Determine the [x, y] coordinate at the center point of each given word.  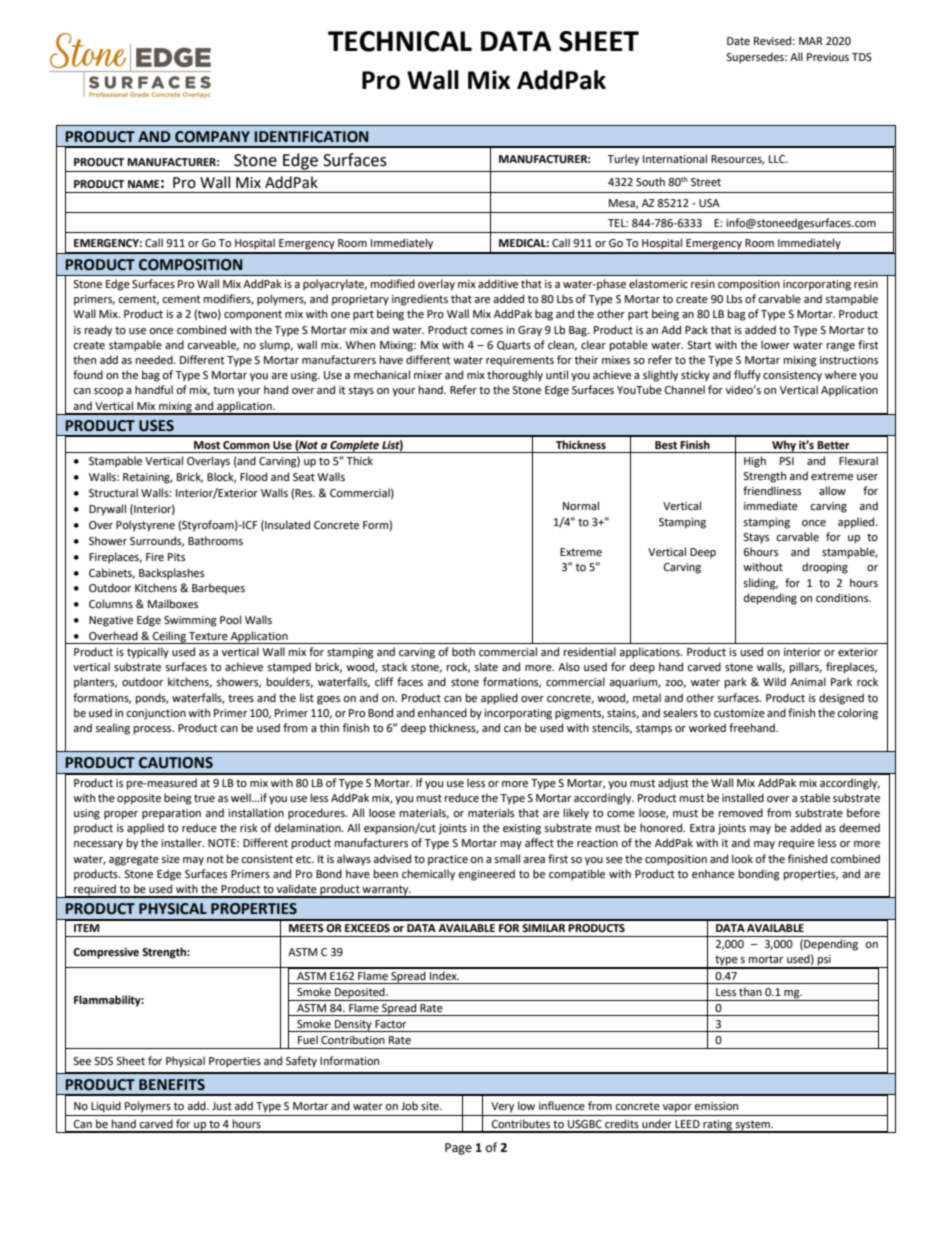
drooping [825, 568]
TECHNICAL [400, 41]
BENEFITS [172, 1085]
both [463, 652]
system [753, 1126]
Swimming [190, 621]
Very [502, 1107]
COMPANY [212, 137]
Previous [828, 57]
